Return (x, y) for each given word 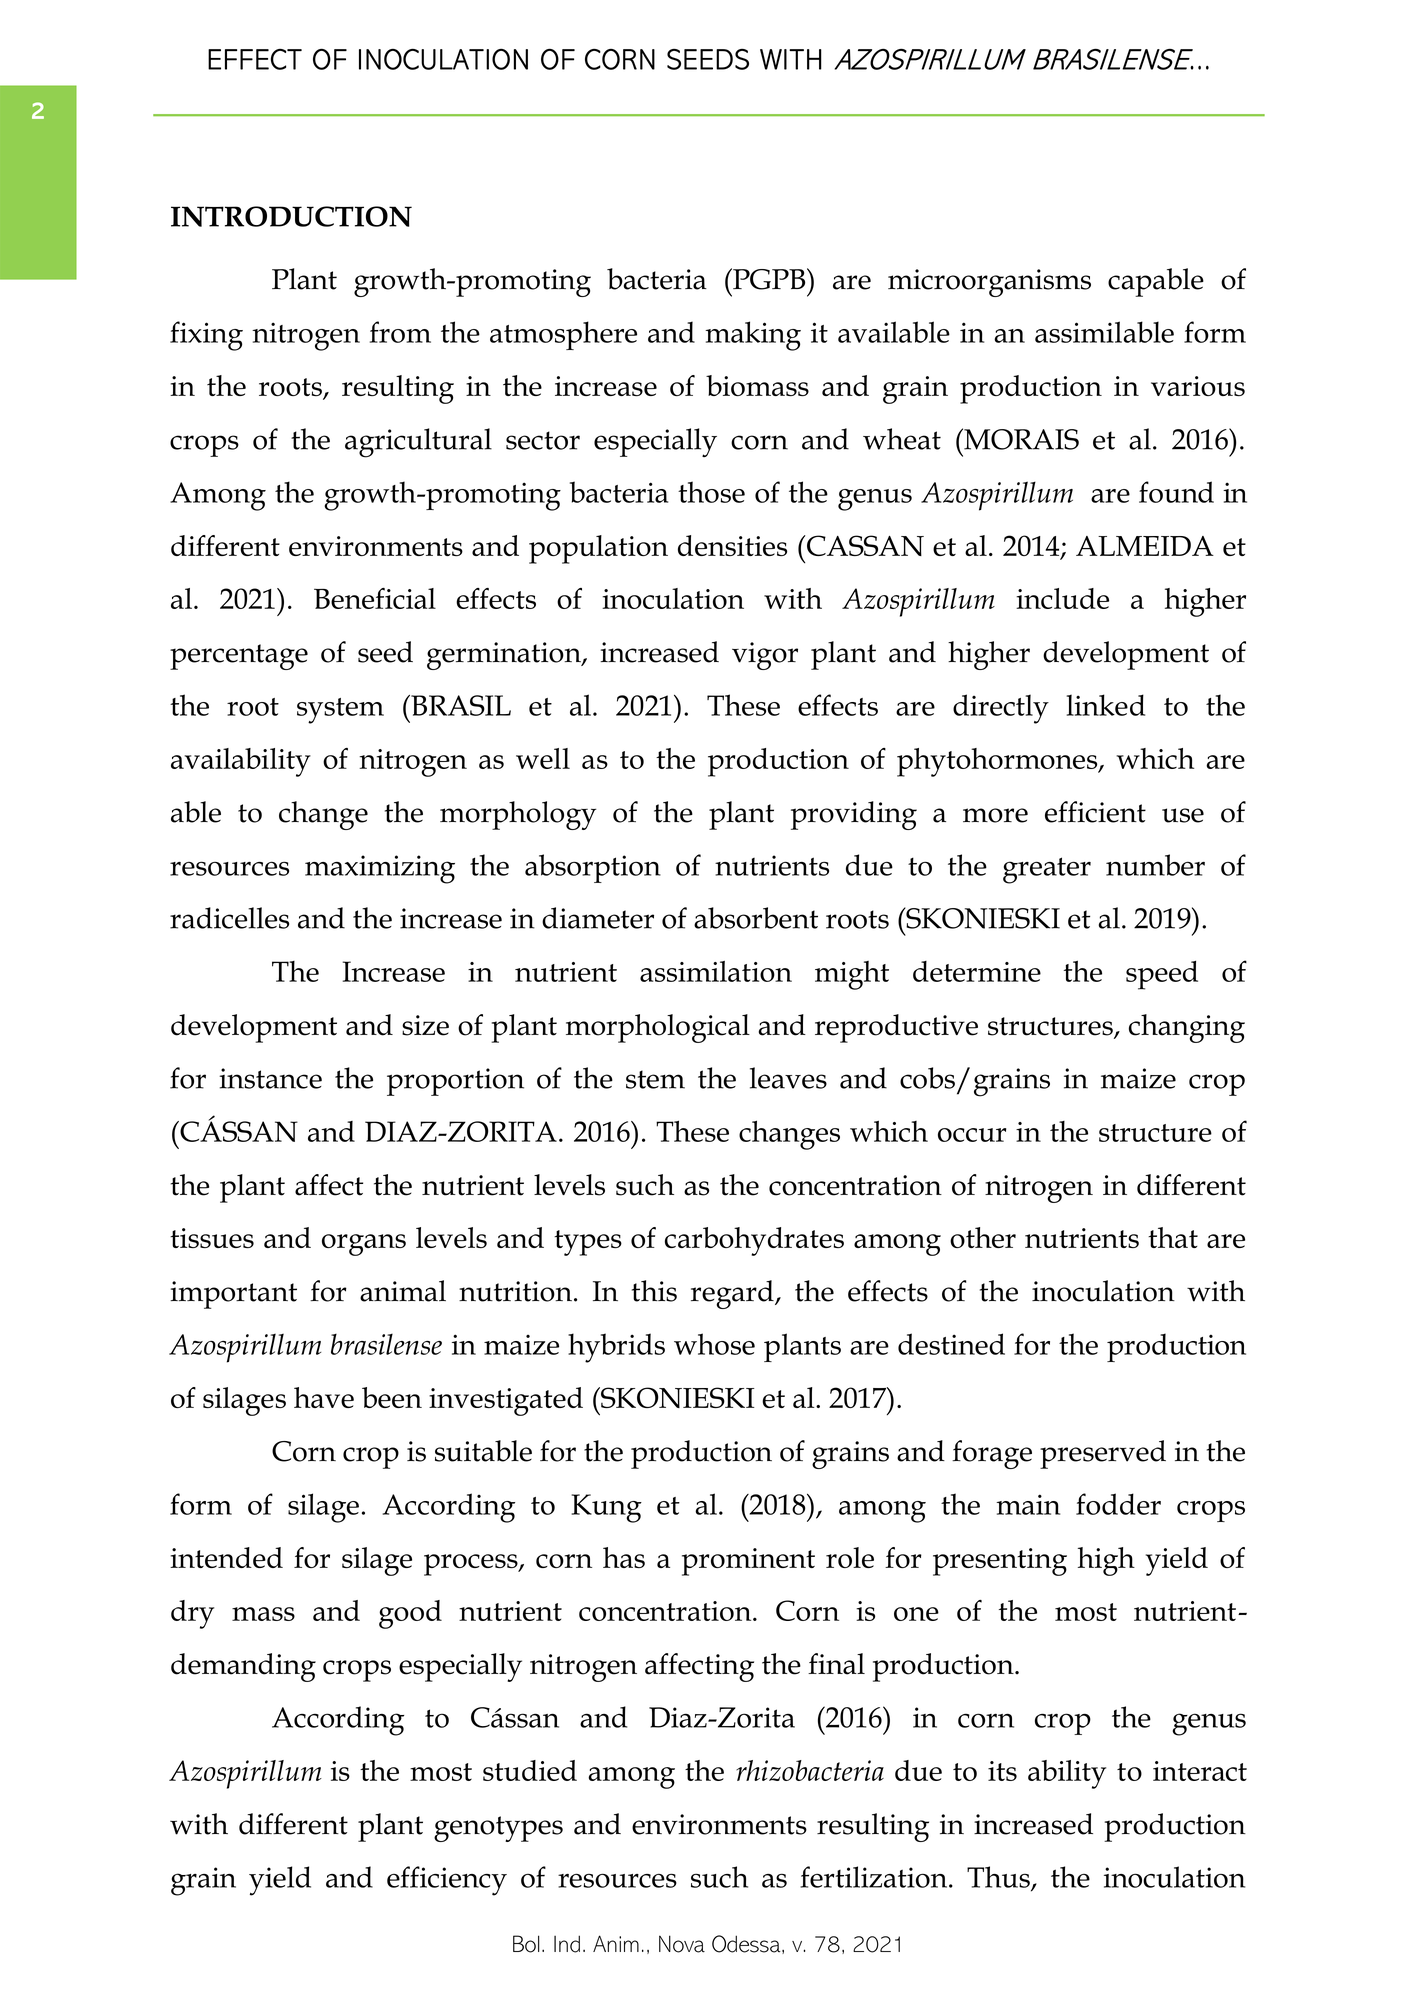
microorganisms (989, 283)
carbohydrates (754, 1241)
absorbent (756, 918)
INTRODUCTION (291, 216)
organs (364, 1245)
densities (732, 545)
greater (1047, 870)
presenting (1000, 1562)
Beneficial (375, 598)
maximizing (380, 869)
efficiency (447, 1881)
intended (226, 1557)
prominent (748, 1562)
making (753, 336)
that (1173, 1237)
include (1062, 598)
